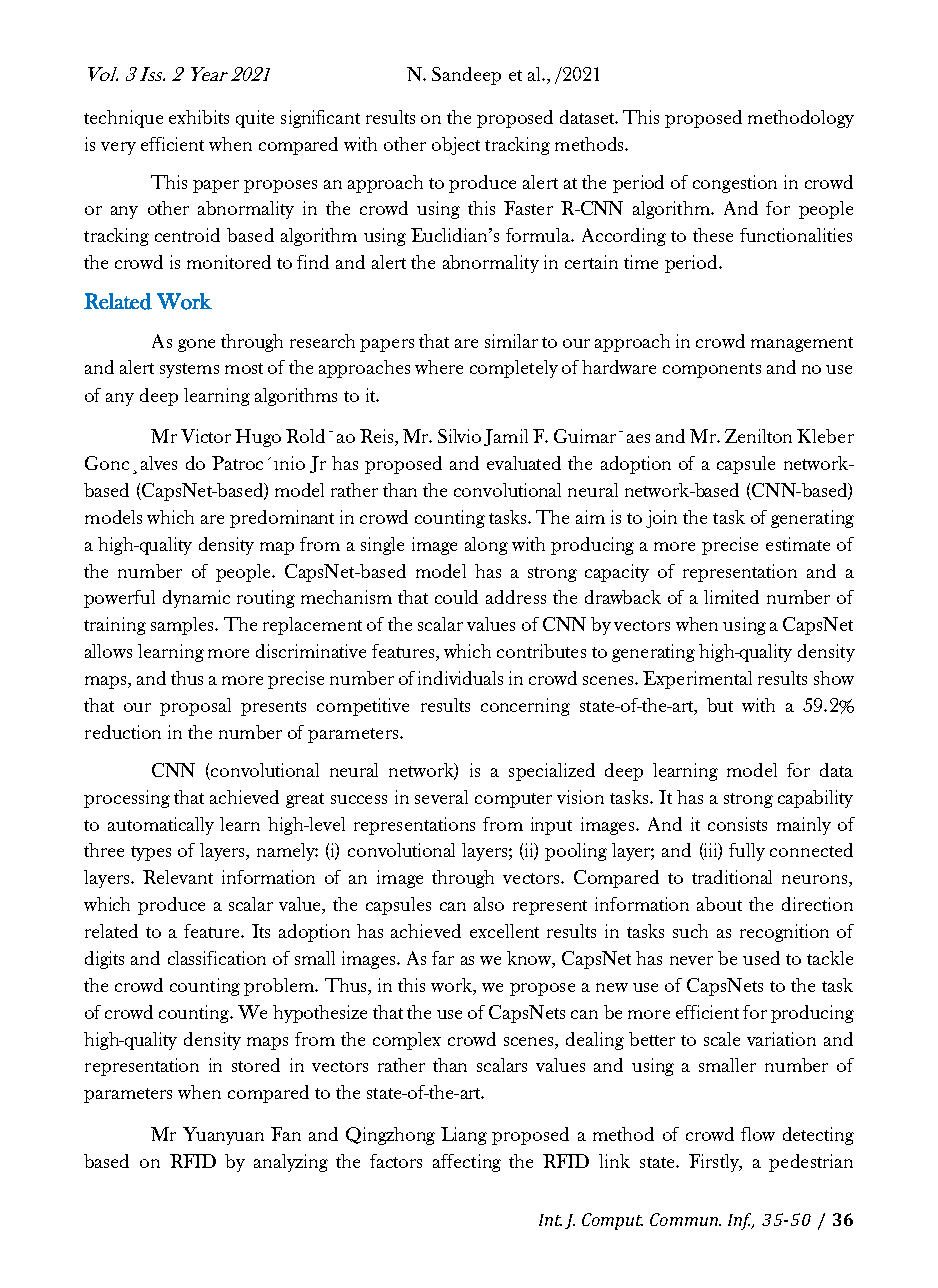 This screenshot has height=1288, width=938. Describe the element at coordinates (441, 797) in the screenshot. I see `several` at that location.
